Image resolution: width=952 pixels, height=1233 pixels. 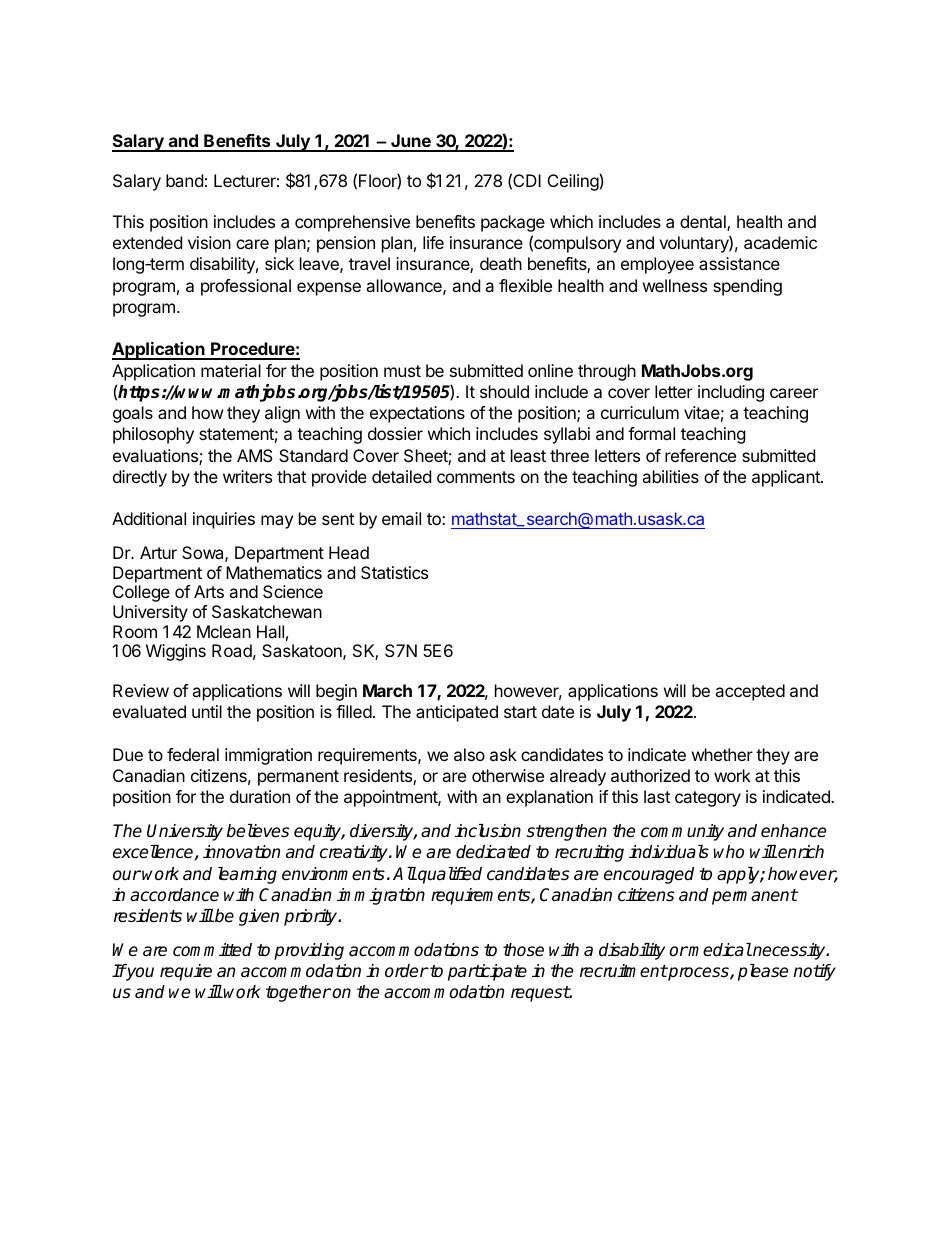 I want to click on material, so click(x=231, y=370).
